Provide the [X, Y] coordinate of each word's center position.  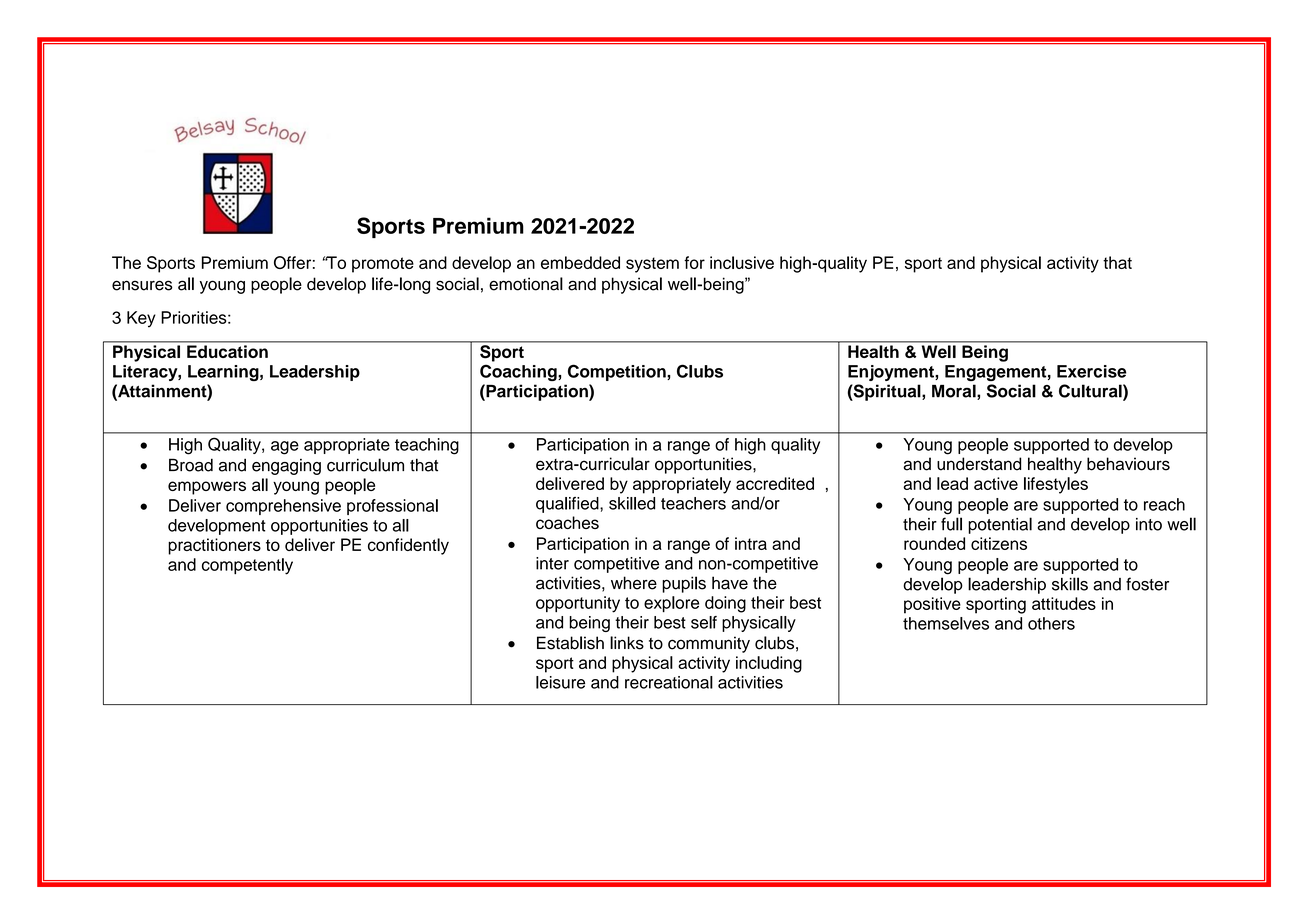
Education [227, 351]
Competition [618, 372]
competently [247, 566]
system [652, 265]
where [634, 583]
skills [1070, 584]
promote [383, 265]
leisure [560, 682]
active [996, 483]
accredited [775, 483]
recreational [669, 682]
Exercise [1092, 371]
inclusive [742, 262]
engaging [286, 467]
